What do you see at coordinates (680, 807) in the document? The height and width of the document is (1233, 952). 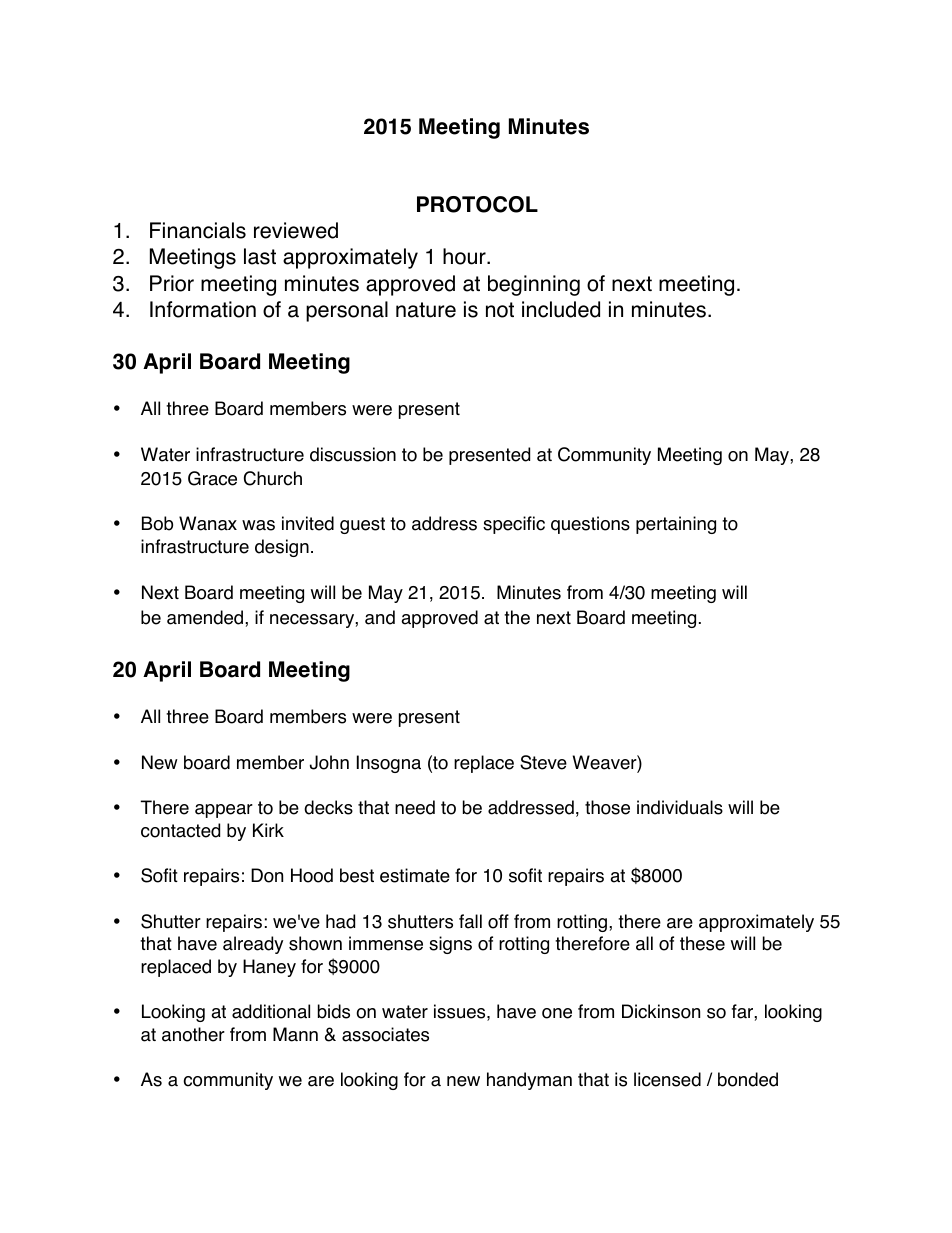 I see `individuals` at bounding box center [680, 807].
